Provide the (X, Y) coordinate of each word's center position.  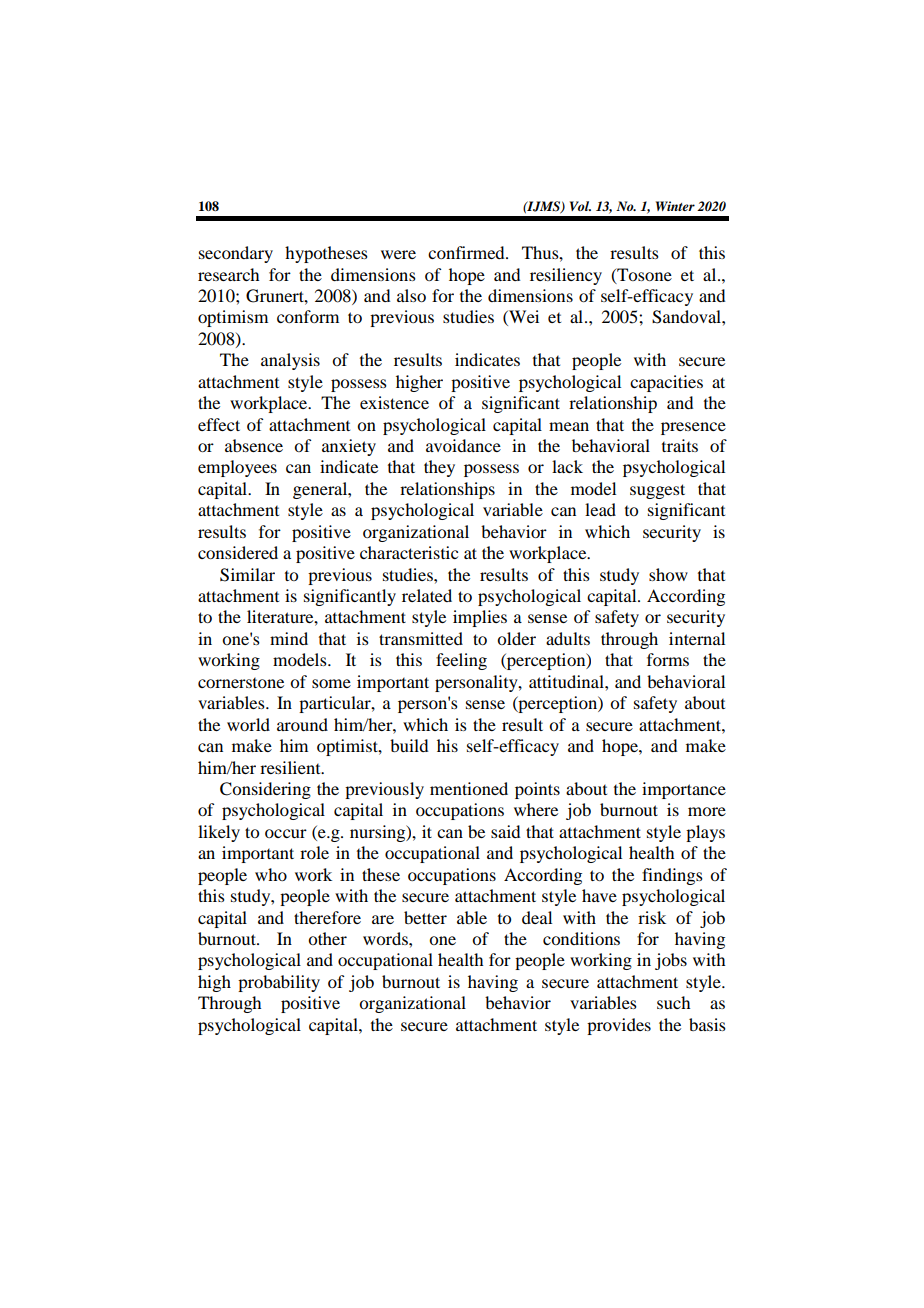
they (439, 468)
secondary (236, 254)
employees (237, 468)
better (425, 917)
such (673, 1002)
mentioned (469, 788)
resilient (291, 767)
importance (684, 790)
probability (279, 983)
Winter (675, 206)
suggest (657, 491)
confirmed (467, 252)
